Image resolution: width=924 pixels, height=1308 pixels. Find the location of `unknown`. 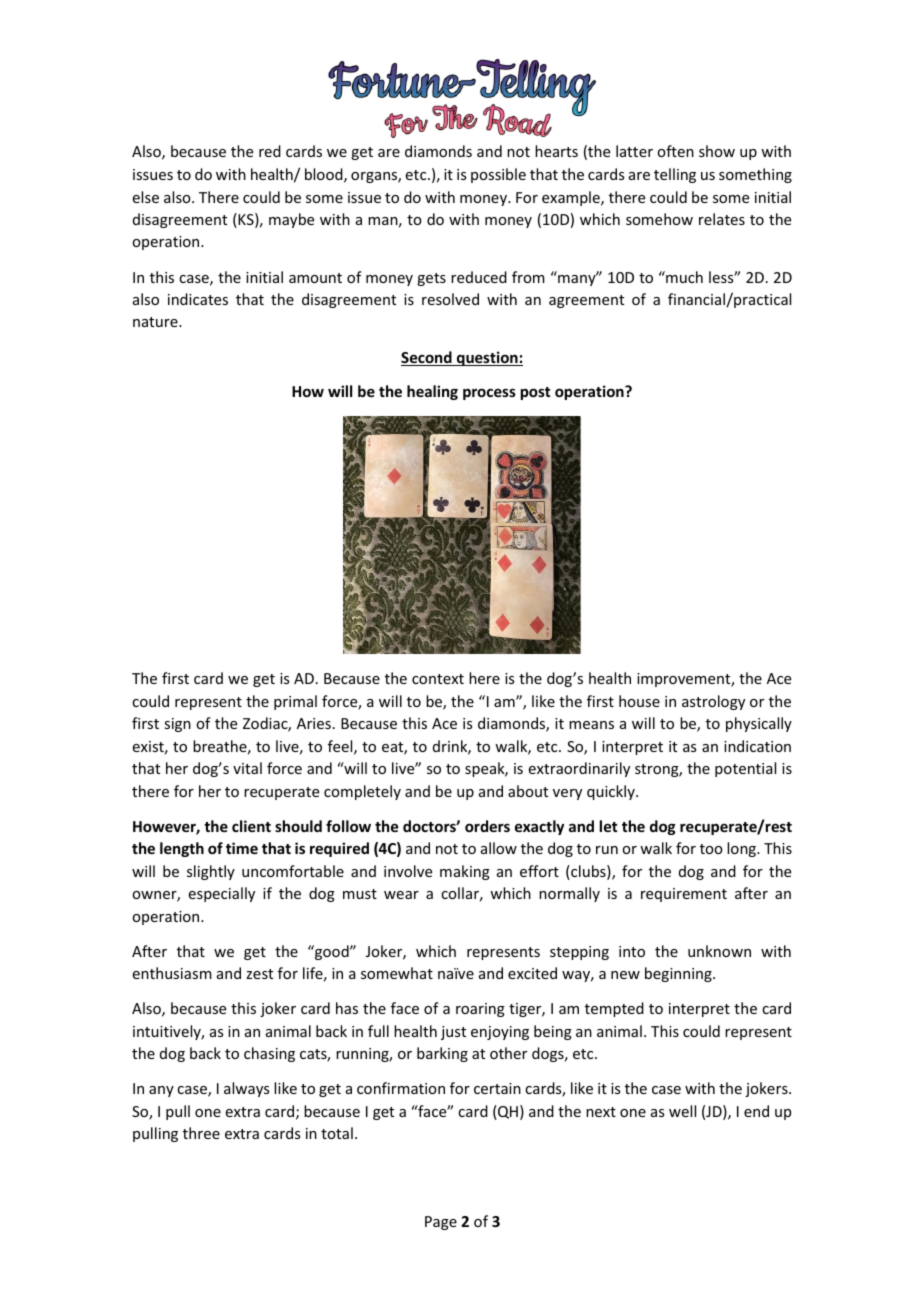

unknown is located at coordinates (719, 951).
